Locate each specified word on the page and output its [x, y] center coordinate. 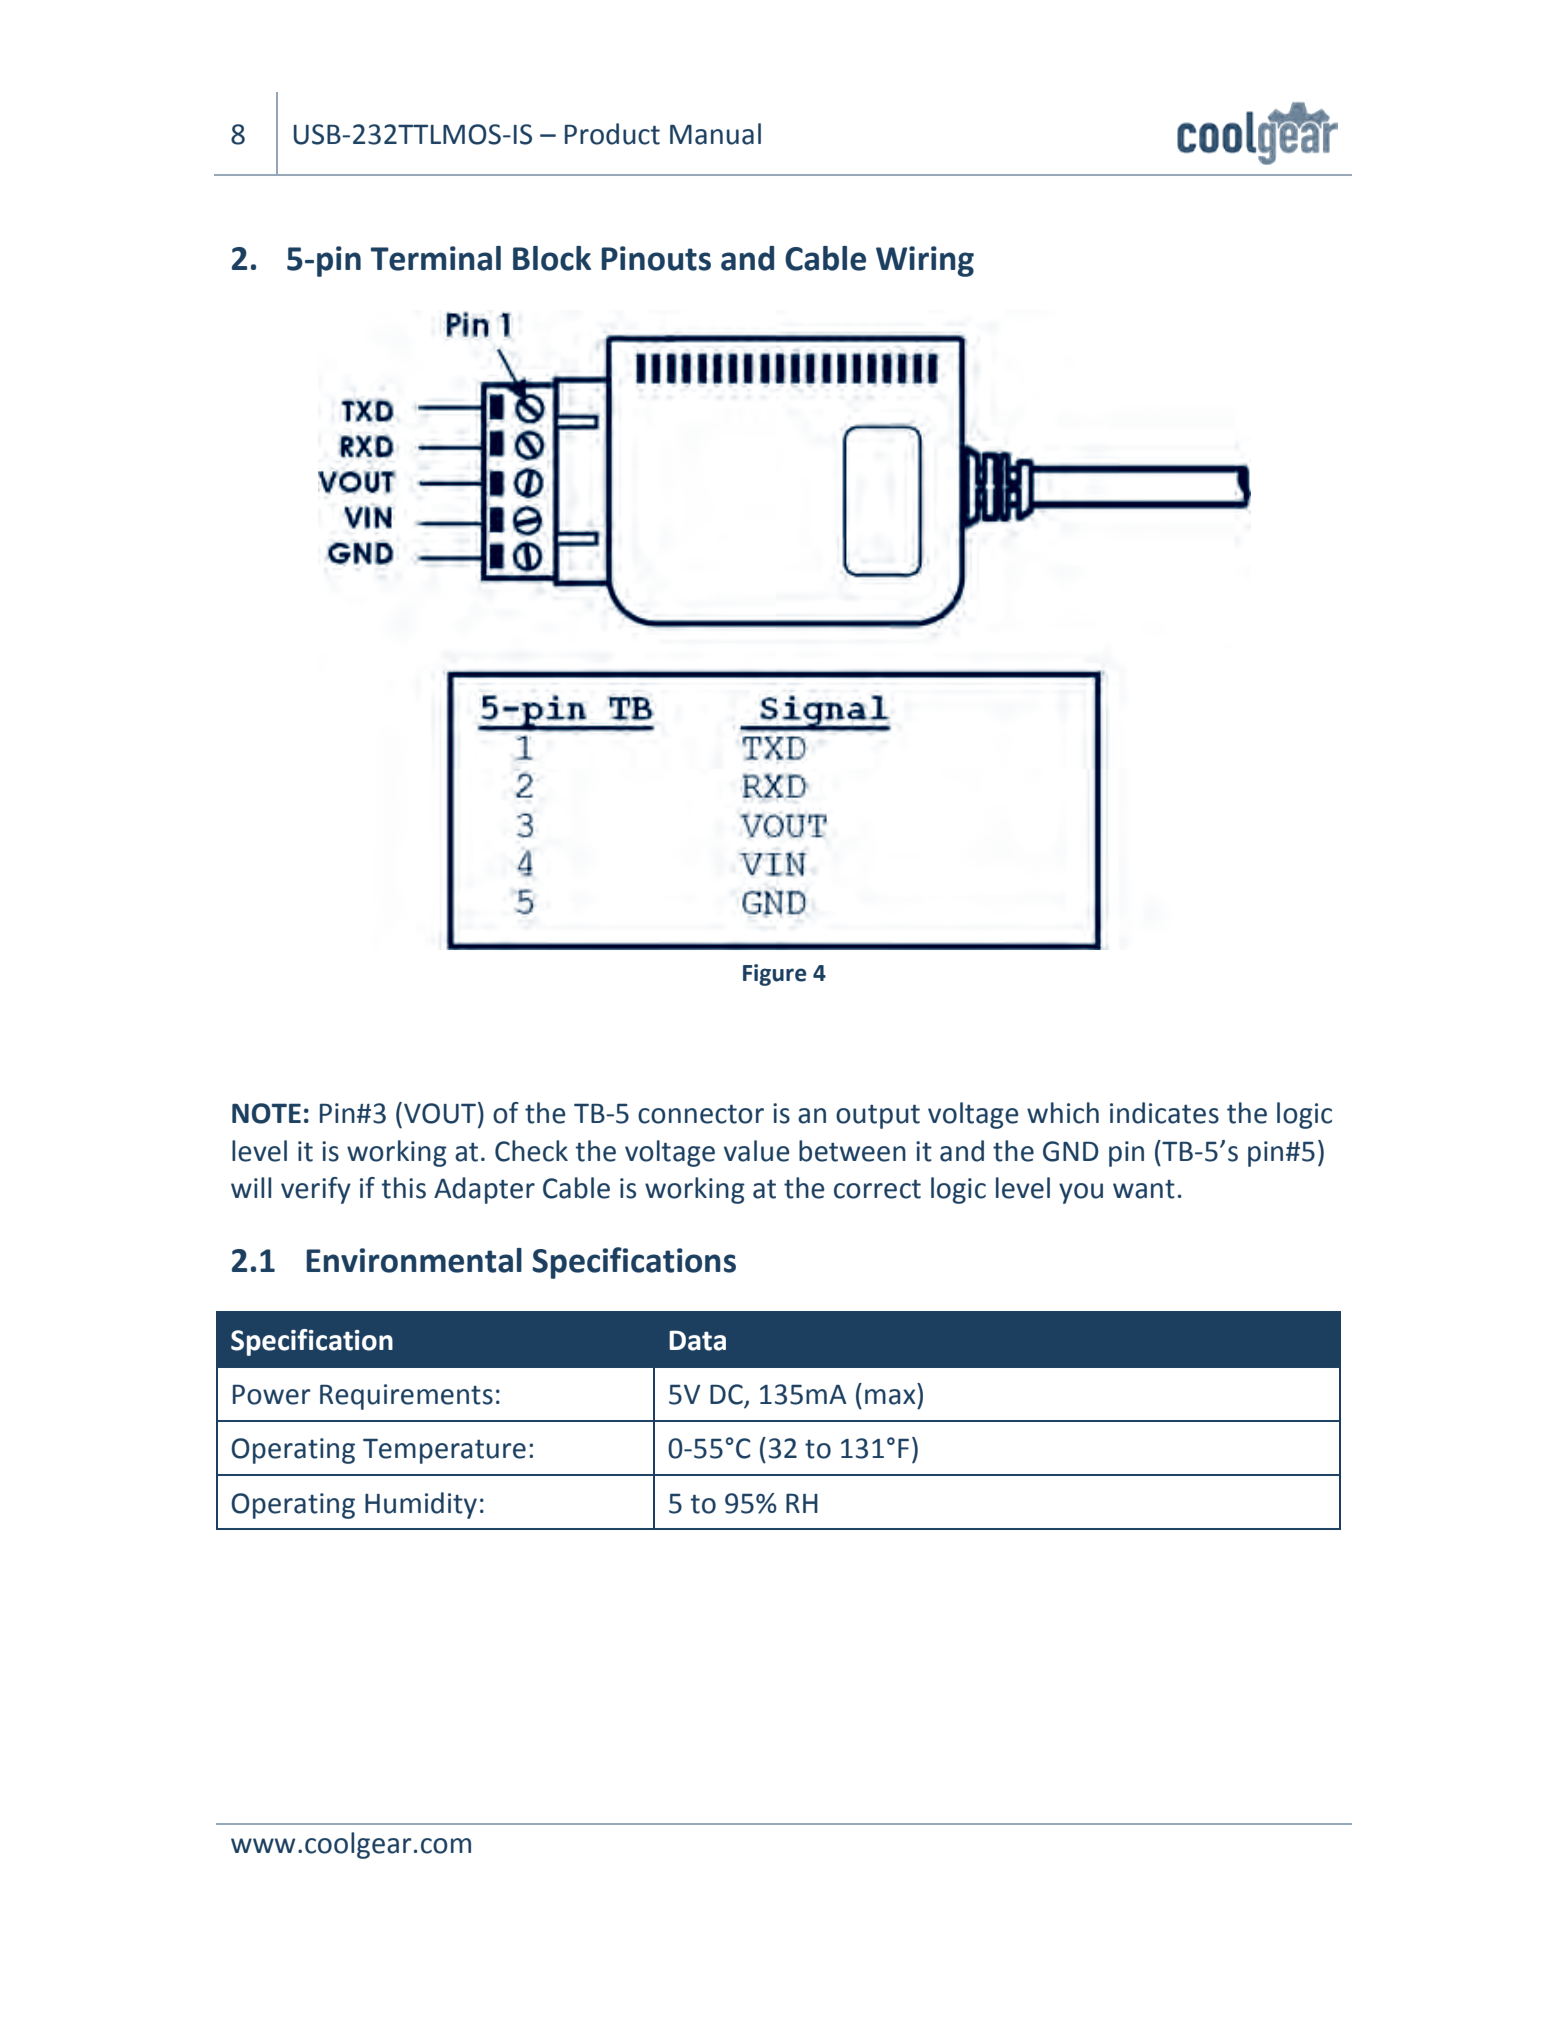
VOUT [440, 1113]
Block [552, 258]
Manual [715, 134]
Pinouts [656, 258]
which [1063, 1113]
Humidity [421, 1505]
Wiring [925, 261]
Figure [775, 975]
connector [701, 1114]
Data [697, 1341]
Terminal [436, 258]
